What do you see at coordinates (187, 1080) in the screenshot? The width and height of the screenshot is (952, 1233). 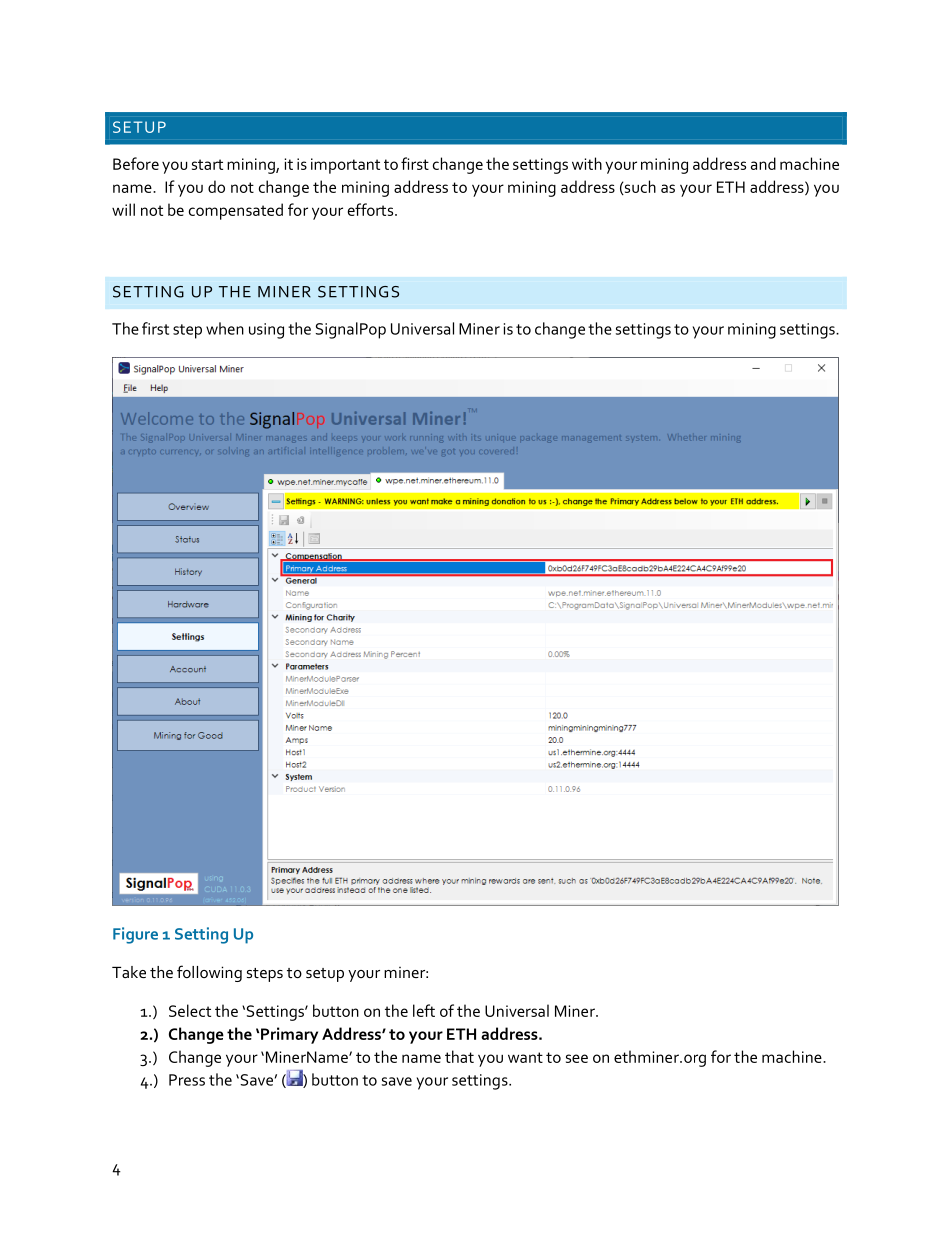 I see `Press` at bounding box center [187, 1080].
